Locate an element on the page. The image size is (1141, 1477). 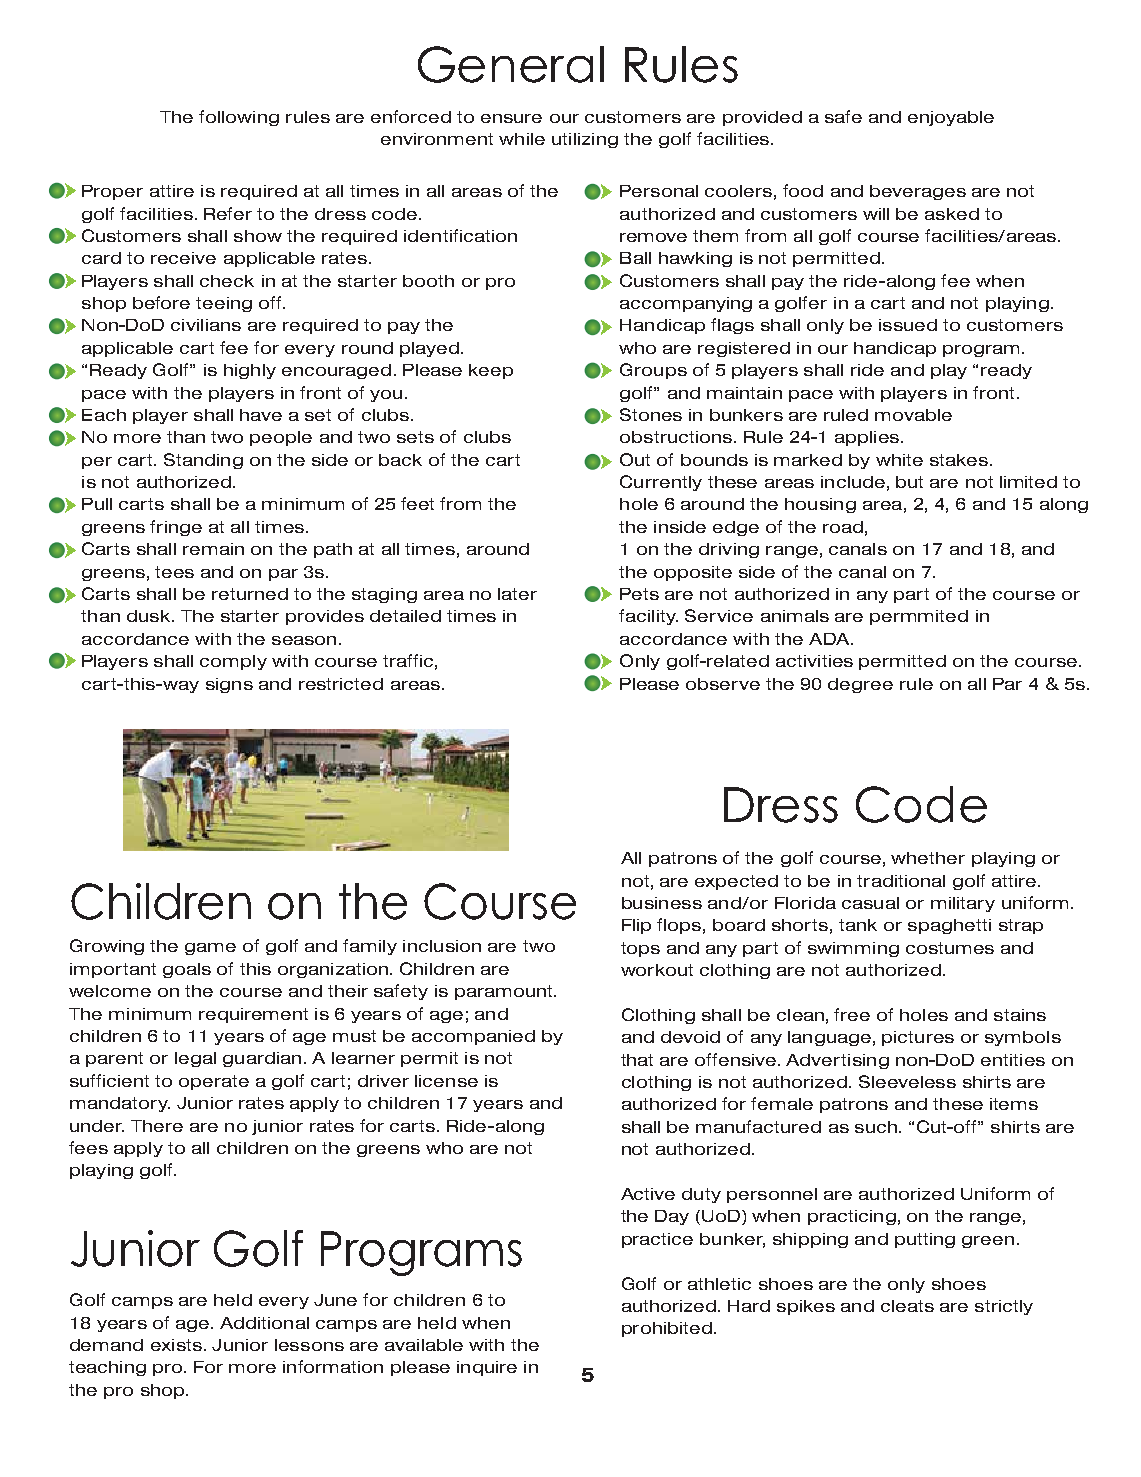
legal is located at coordinates (195, 1059).
